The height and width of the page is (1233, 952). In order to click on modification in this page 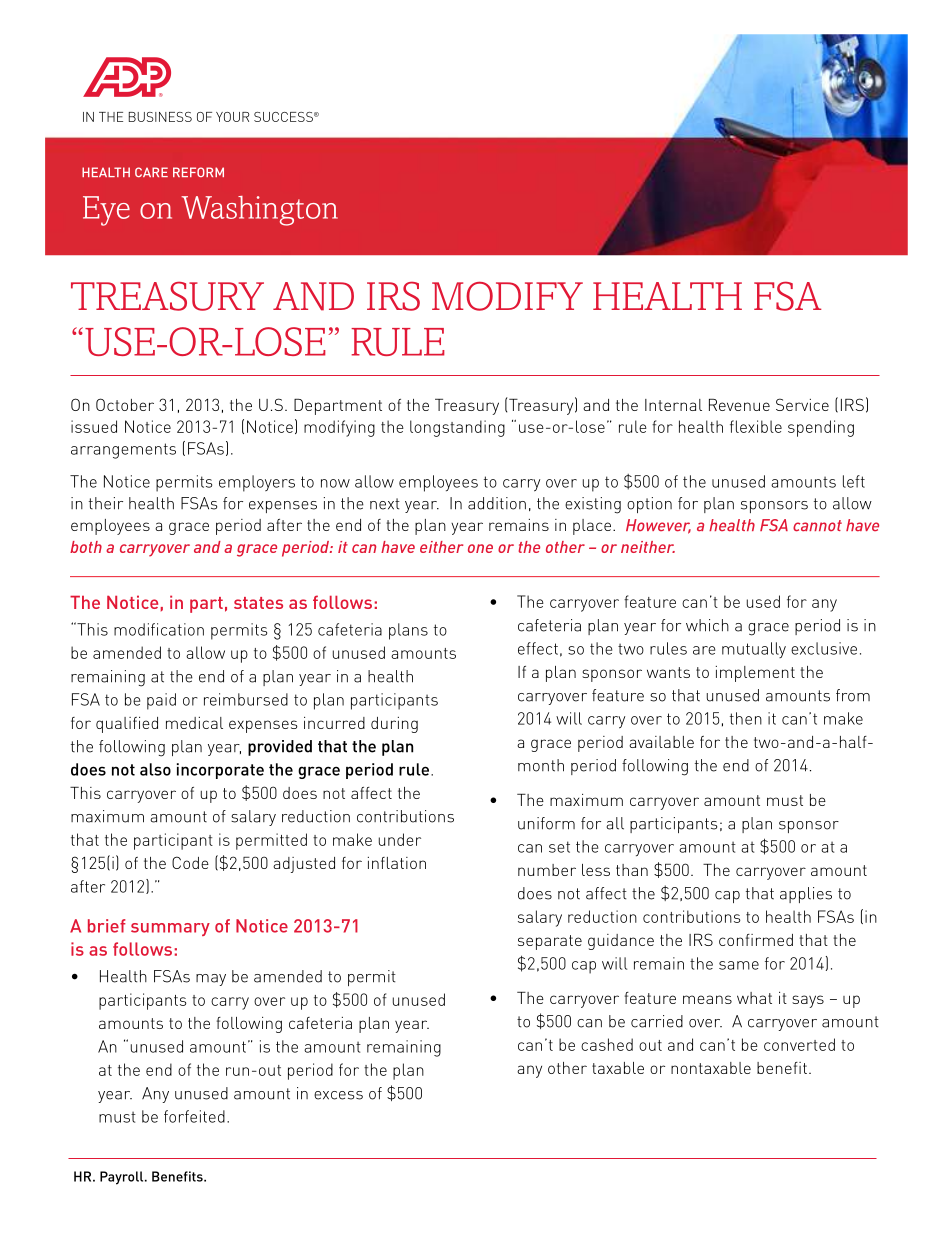, I will do `click(159, 629)`.
